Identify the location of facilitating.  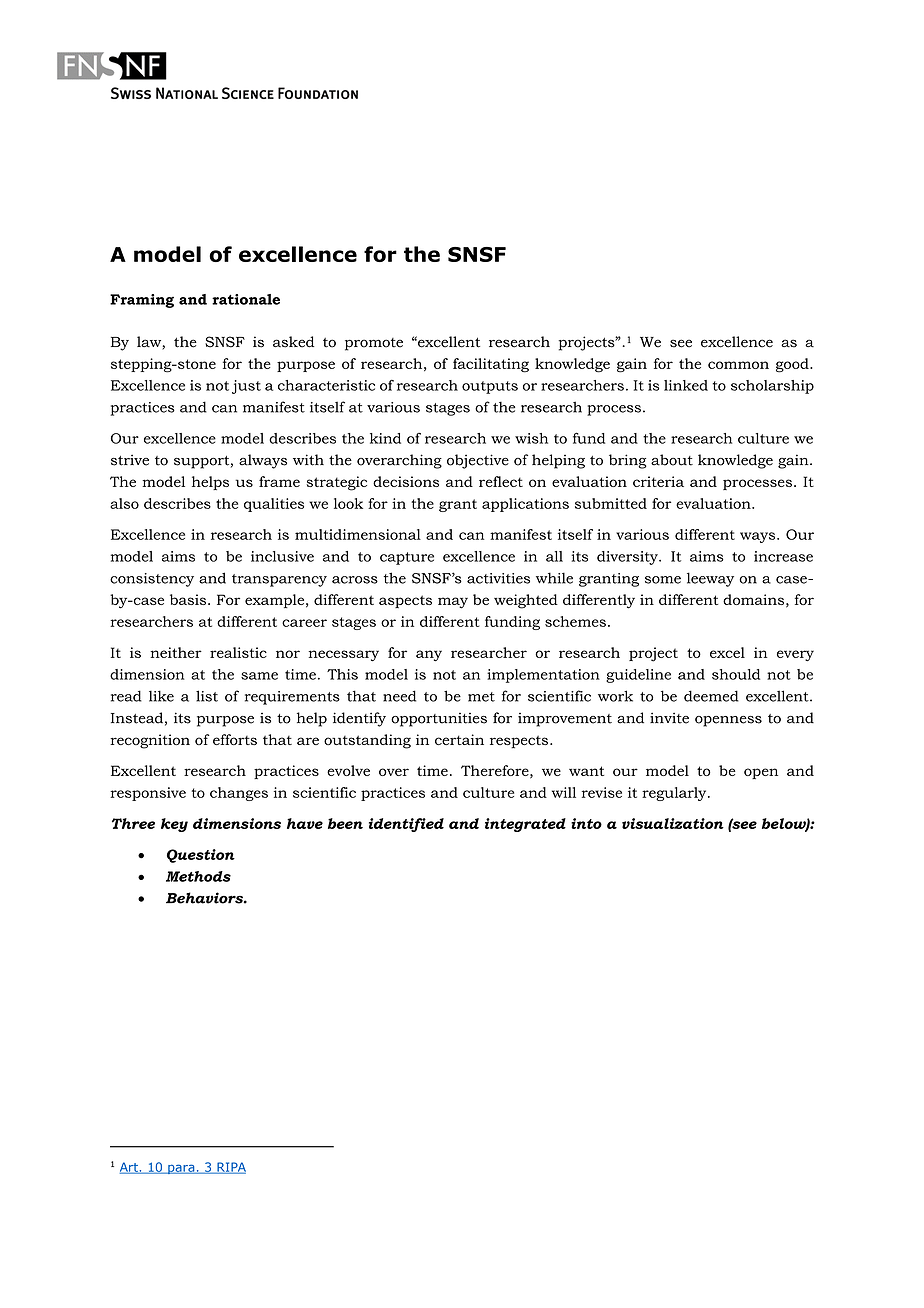
(491, 365).
